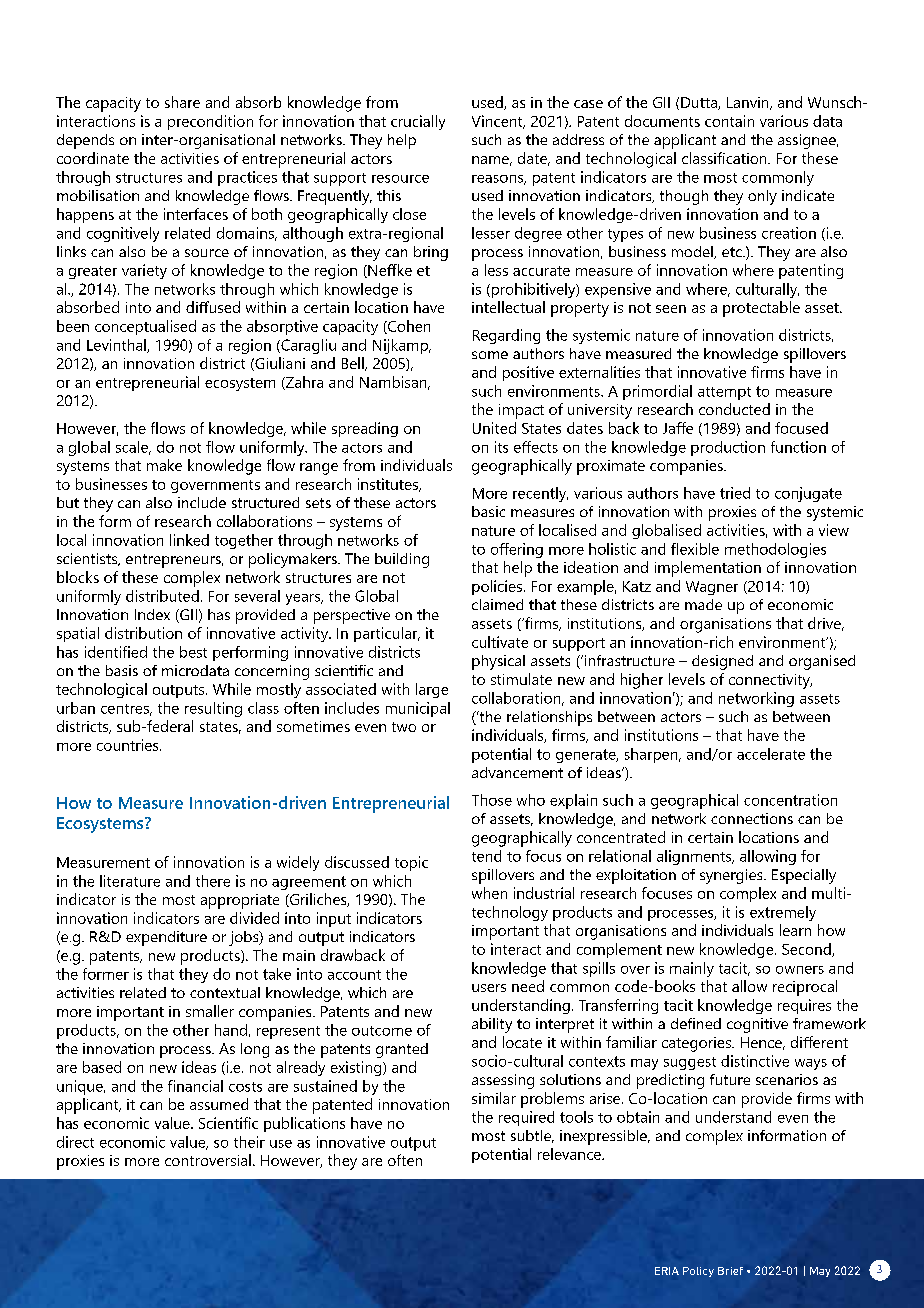 The image size is (924, 1308). Describe the element at coordinates (729, 121) in the screenshot. I see `contain` at that location.
